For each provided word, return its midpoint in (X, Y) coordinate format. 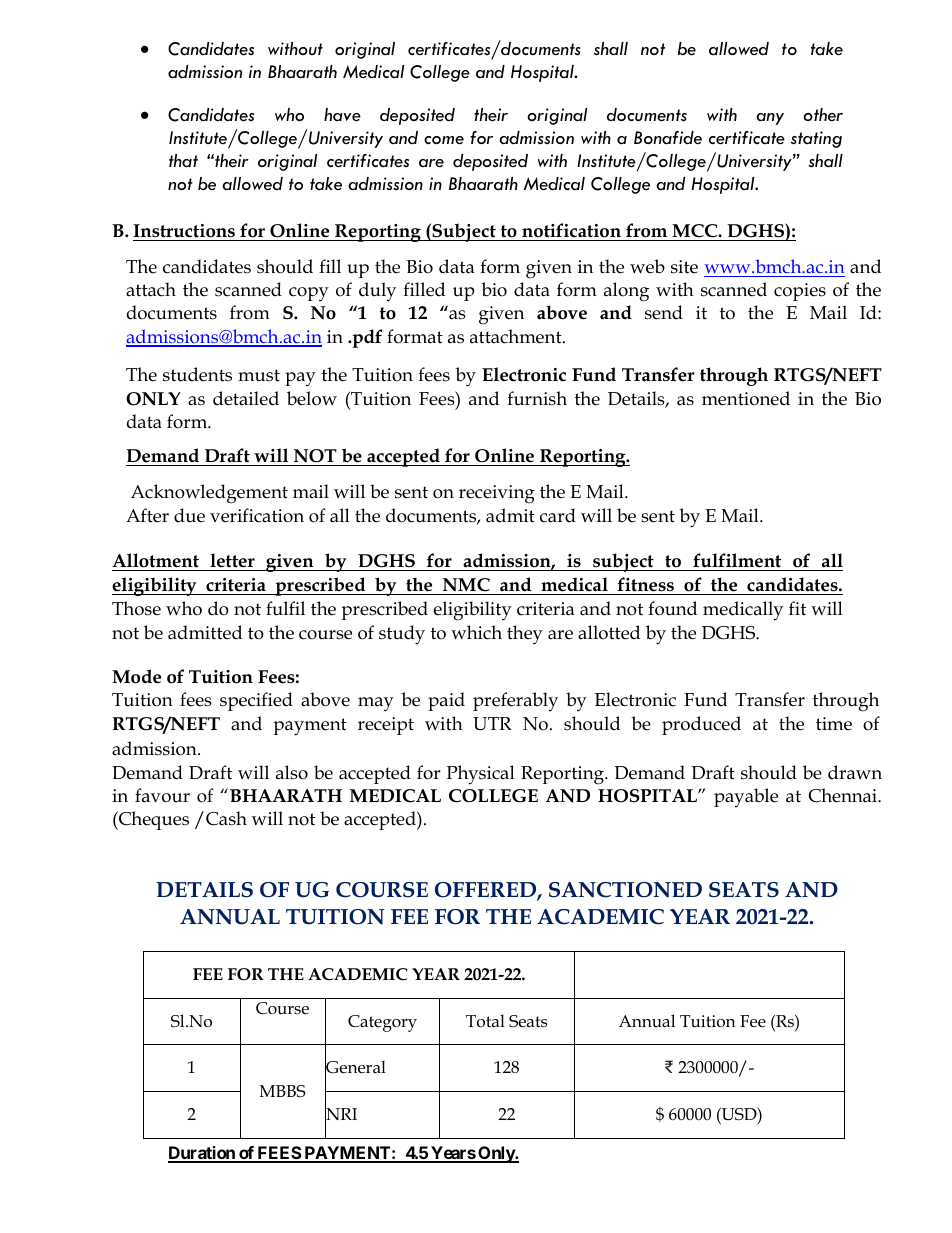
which (476, 632)
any (770, 119)
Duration (202, 1154)
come (444, 140)
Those (136, 608)
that (183, 161)
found (672, 608)
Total (485, 1021)
